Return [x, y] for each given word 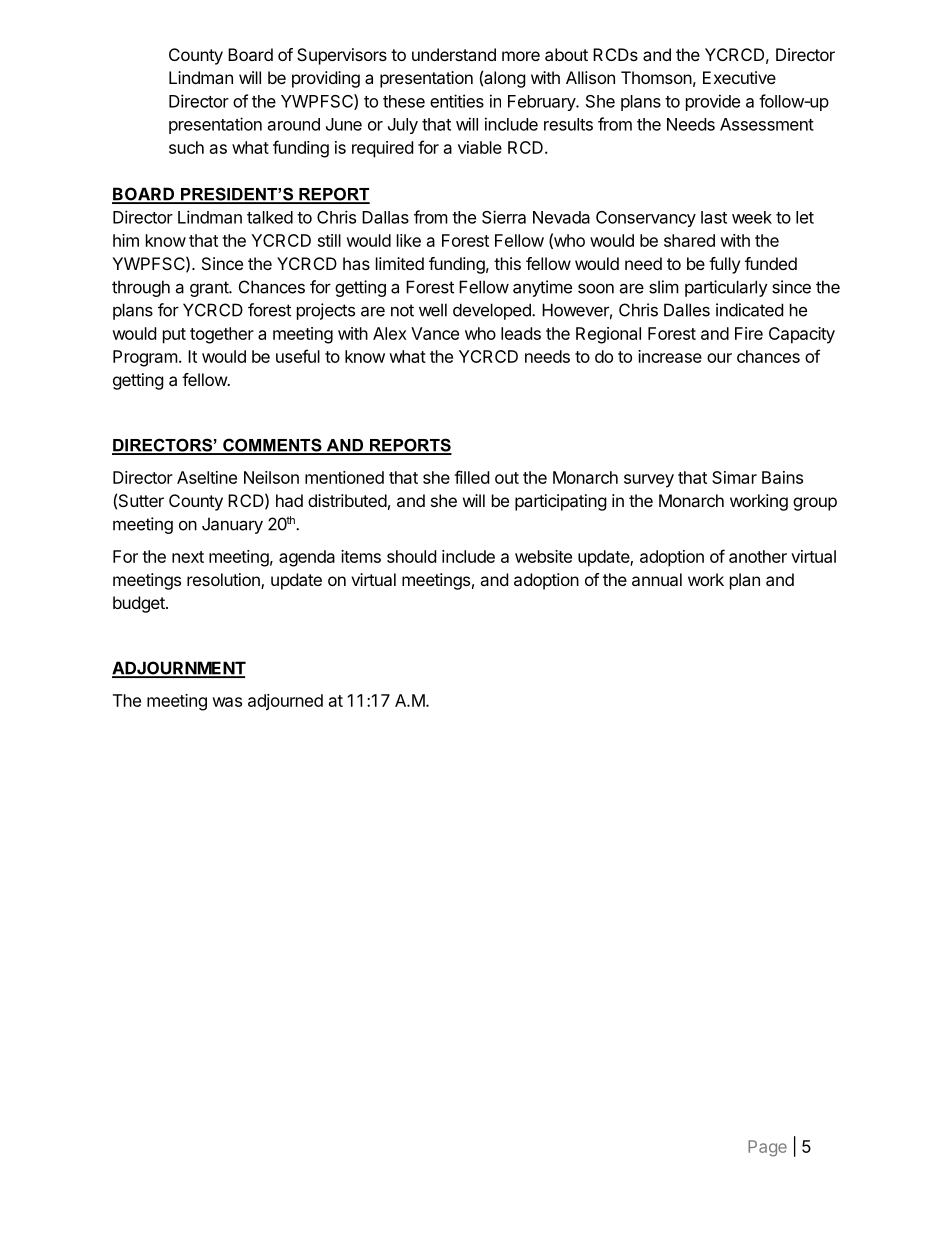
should [411, 556]
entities [457, 101]
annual [657, 579]
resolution [224, 581]
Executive [739, 77]
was [227, 702]
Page [767, 1148]
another [758, 556]
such [186, 147]
